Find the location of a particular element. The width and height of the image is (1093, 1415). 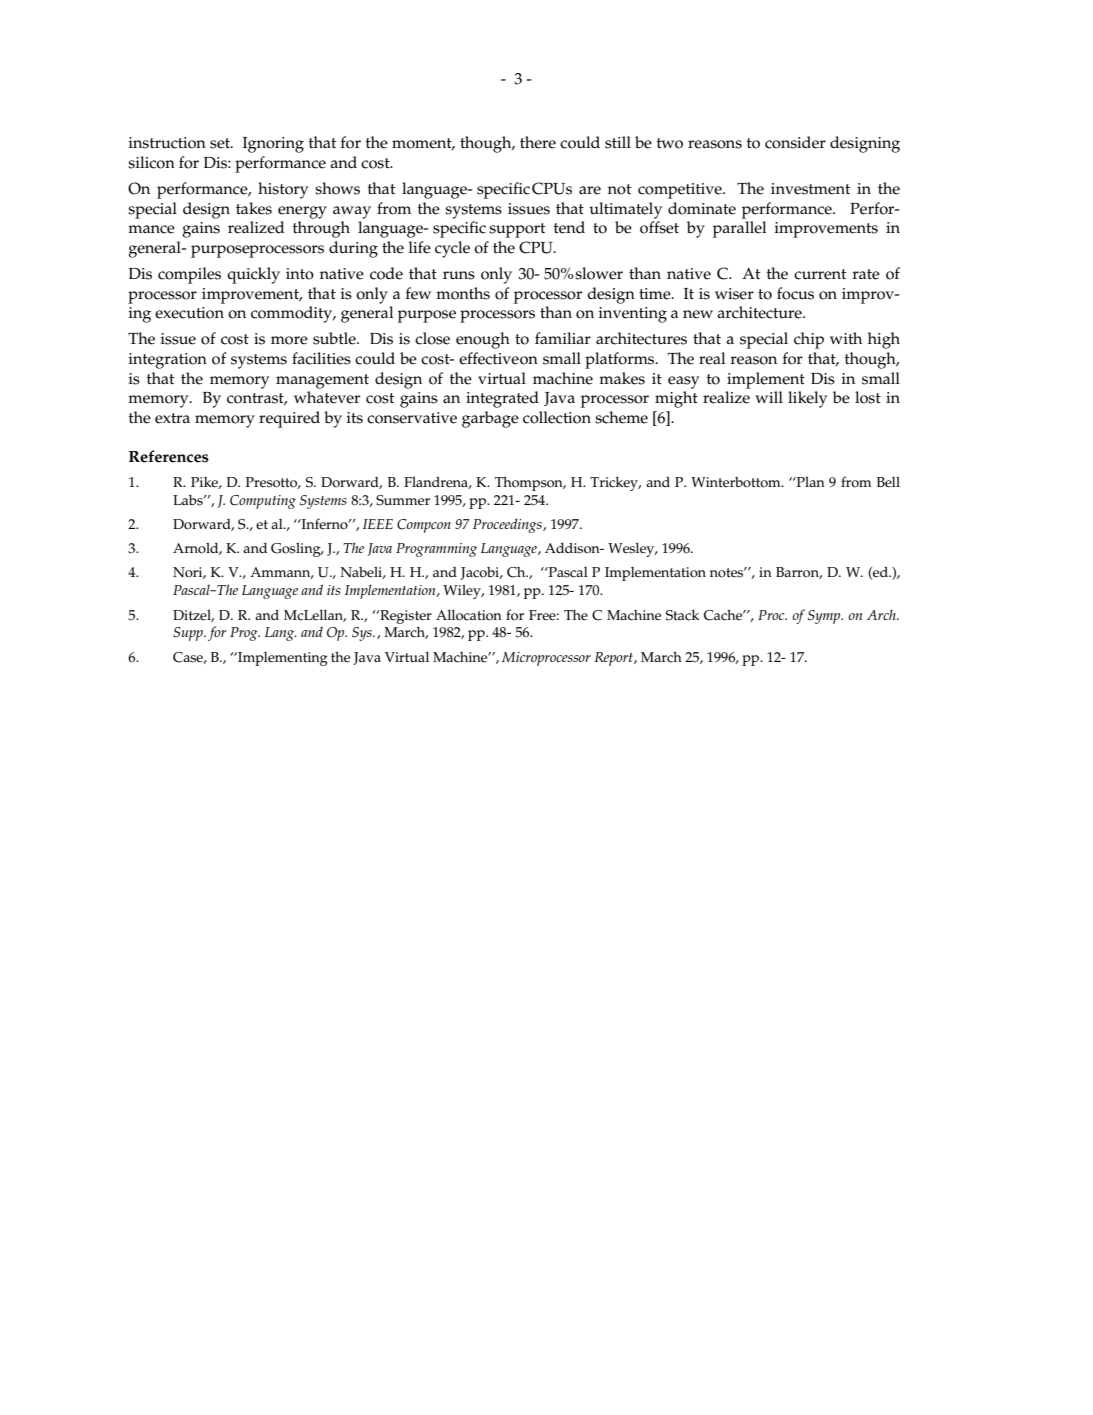

Bell is located at coordinates (888, 482).
